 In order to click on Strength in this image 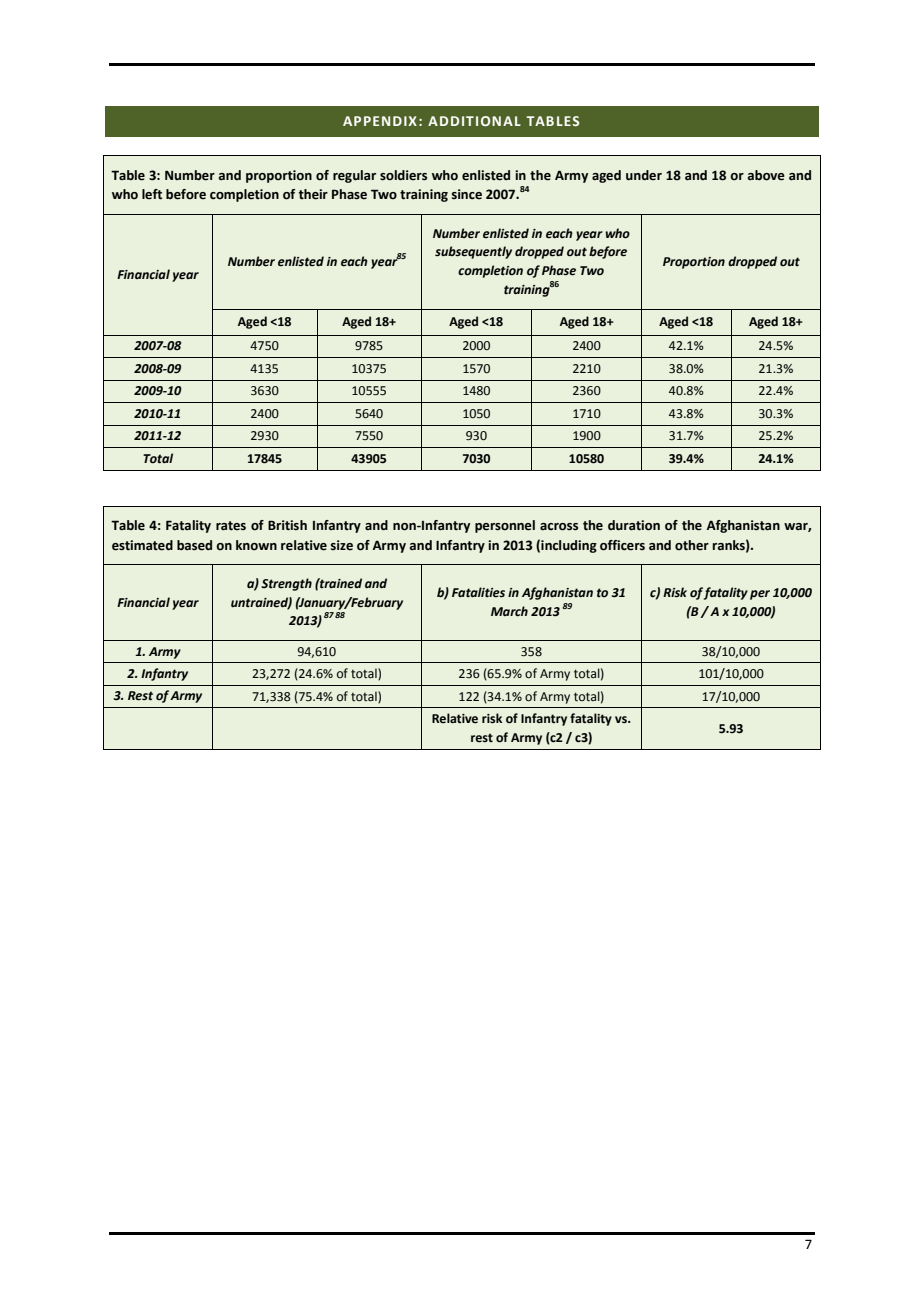, I will do `click(286, 584)`.
